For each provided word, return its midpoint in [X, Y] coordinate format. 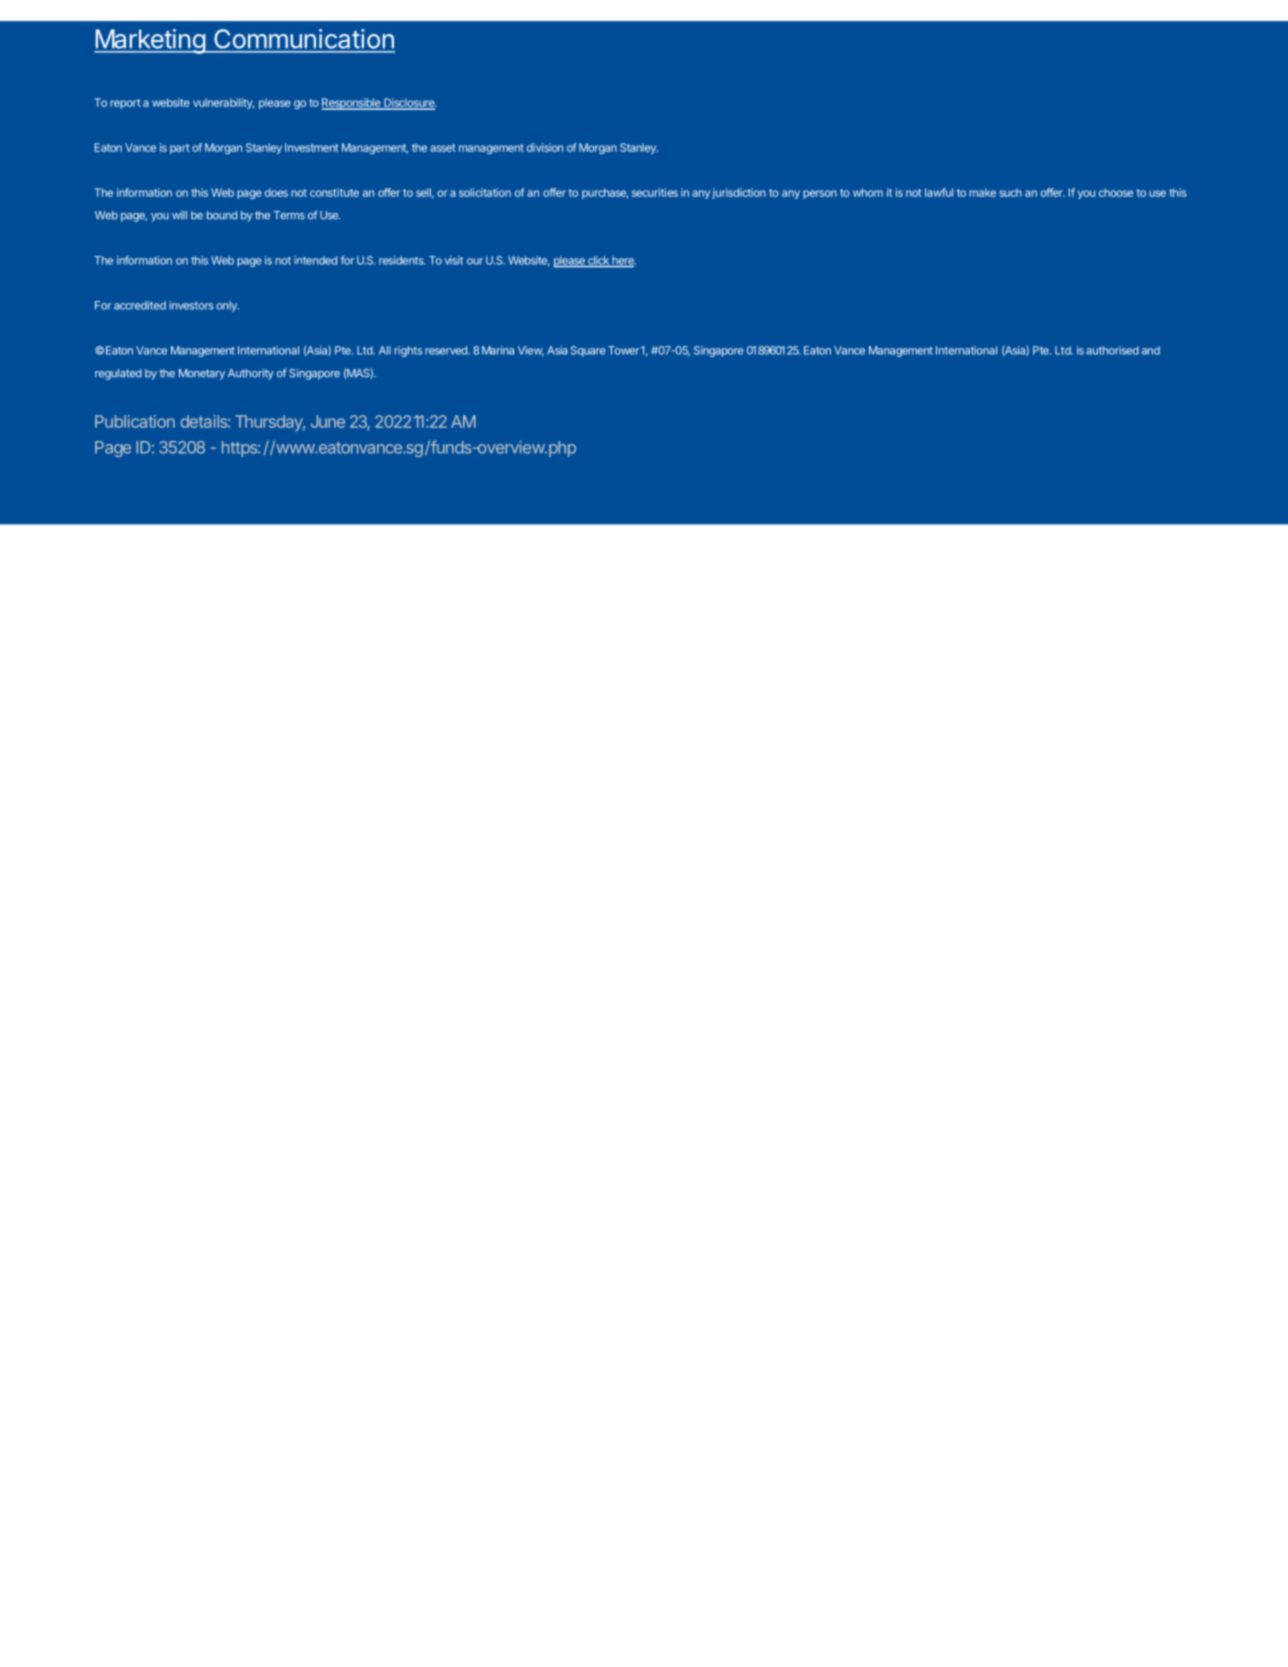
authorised [1112, 350]
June [328, 421]
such [1010, 192]
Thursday [270, 423]
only [227, 306]
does [276, 192]
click [598, 261]
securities [655, 192]
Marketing [150, 41]
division [545, 147]
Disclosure [409, 103]
